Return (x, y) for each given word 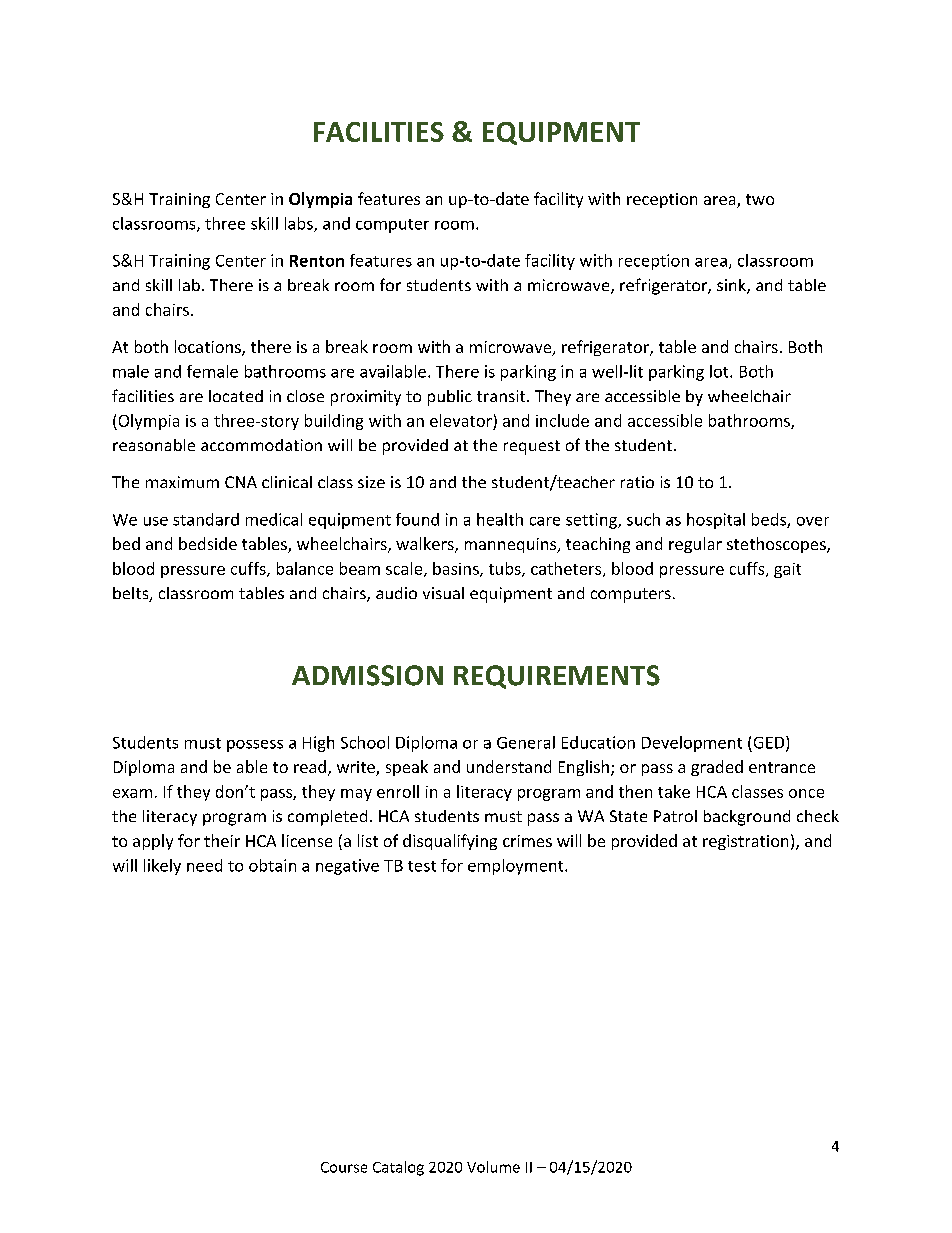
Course (344, 1167)
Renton (317, 261)
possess (255, 746)
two (760, 199)
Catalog (398, 1168)
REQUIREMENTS (557, 677)
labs (300, 224)
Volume (493, 1167)
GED (770, 743)
